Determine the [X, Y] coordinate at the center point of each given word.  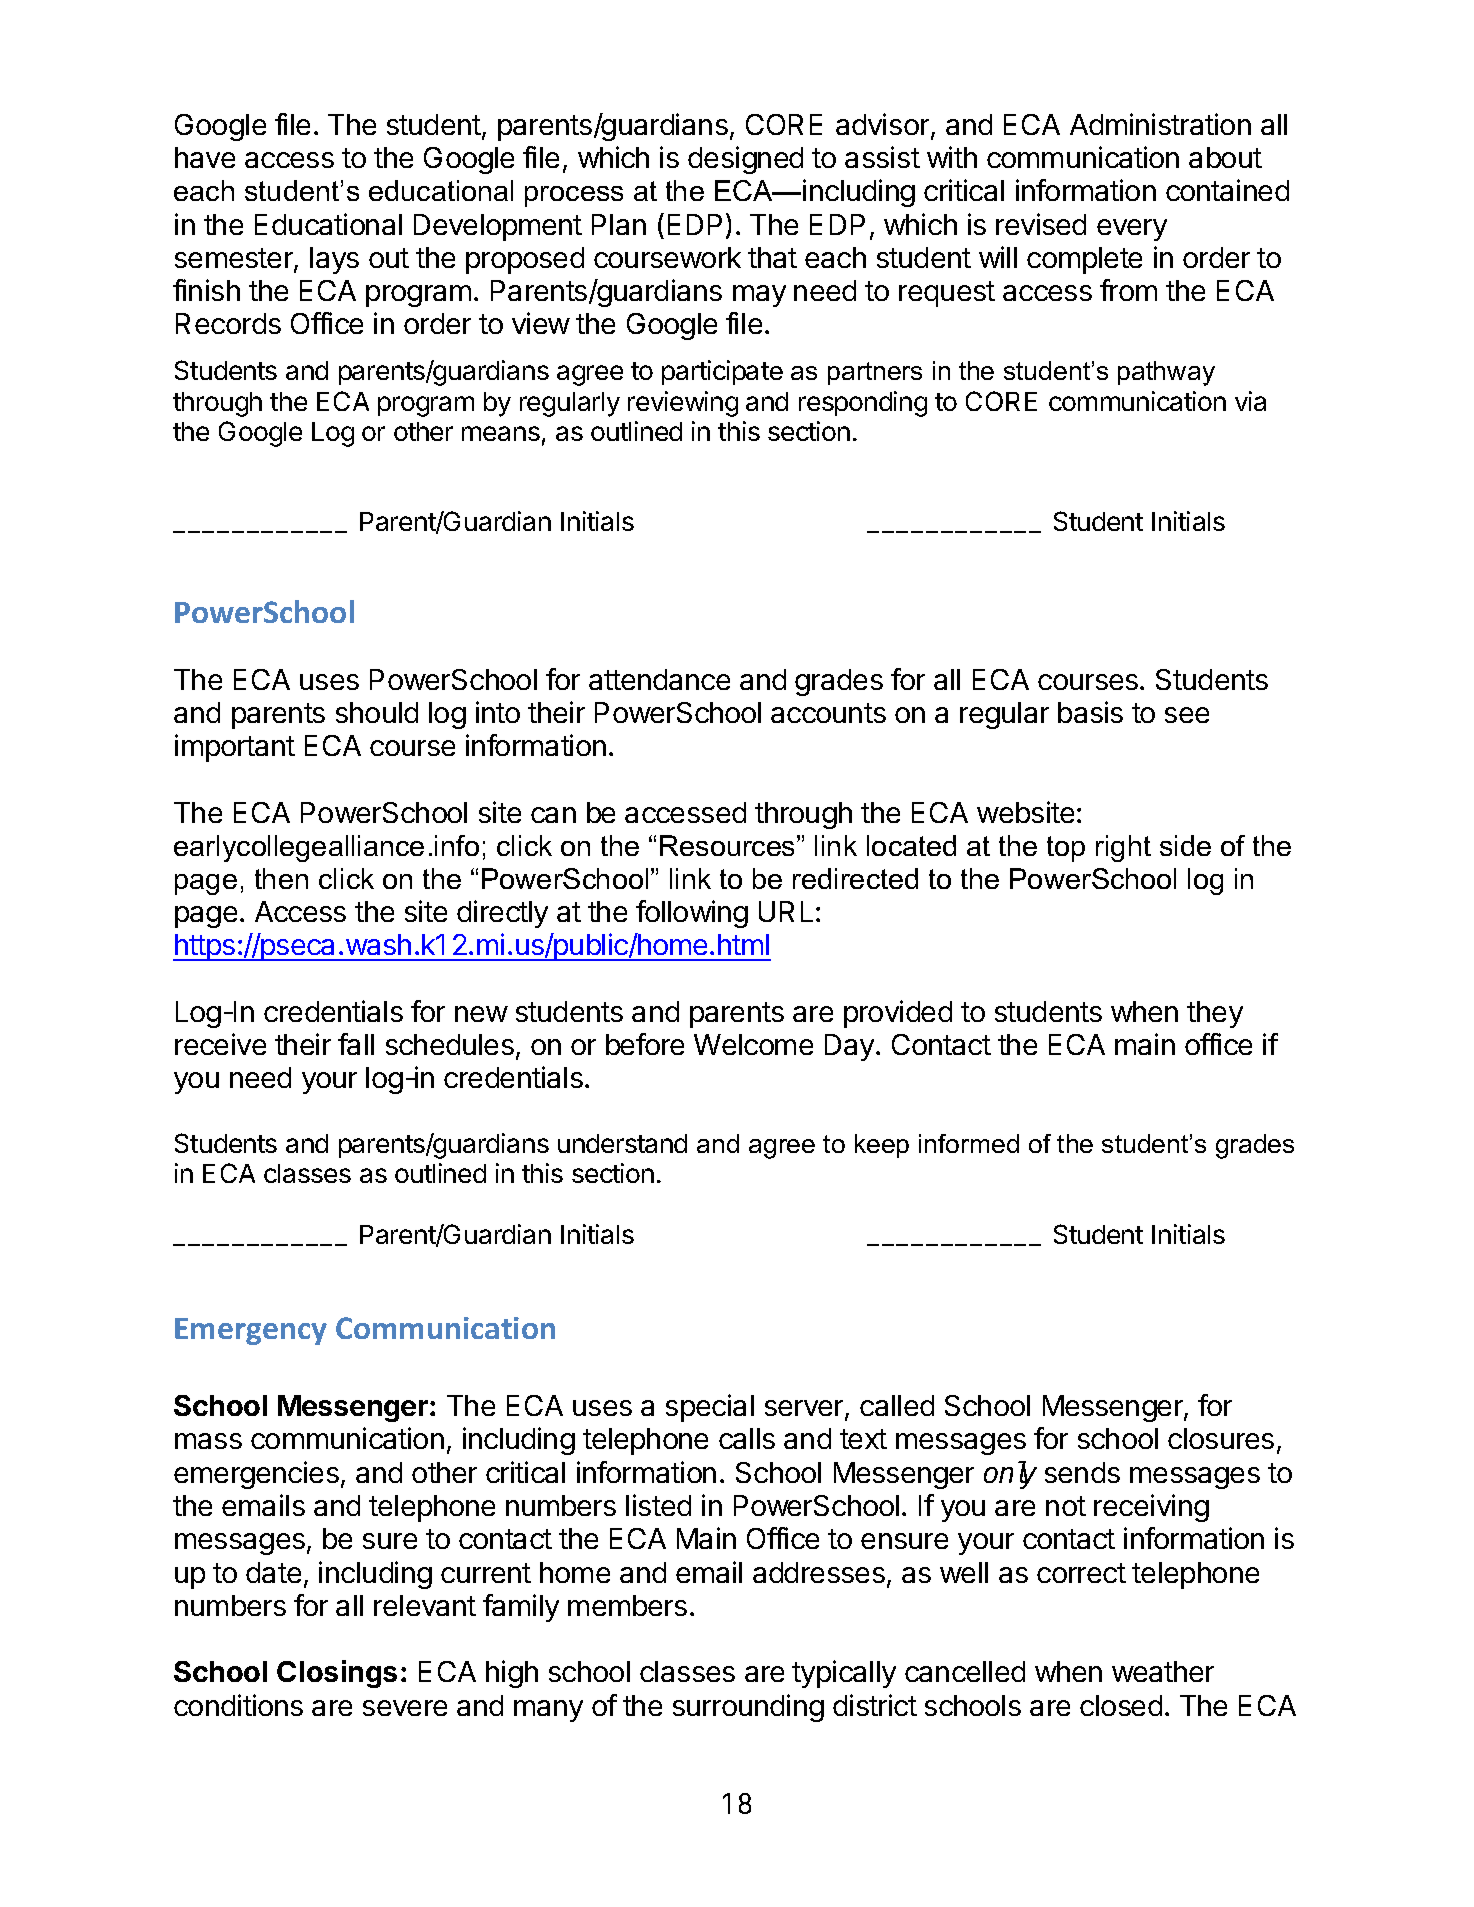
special [710, 1408]
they [1215, 1014]
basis [1090, 712]
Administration [1160, 124]
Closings [337, 1674]
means [501, 433]
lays [334, 260]
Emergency [251, 1331]
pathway [1166, 373]
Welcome [753, 1044]
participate [722, 372]
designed [745, 160]
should [377, 712]
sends [1082, 1472]
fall [356, 1044]
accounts [828, 713]
